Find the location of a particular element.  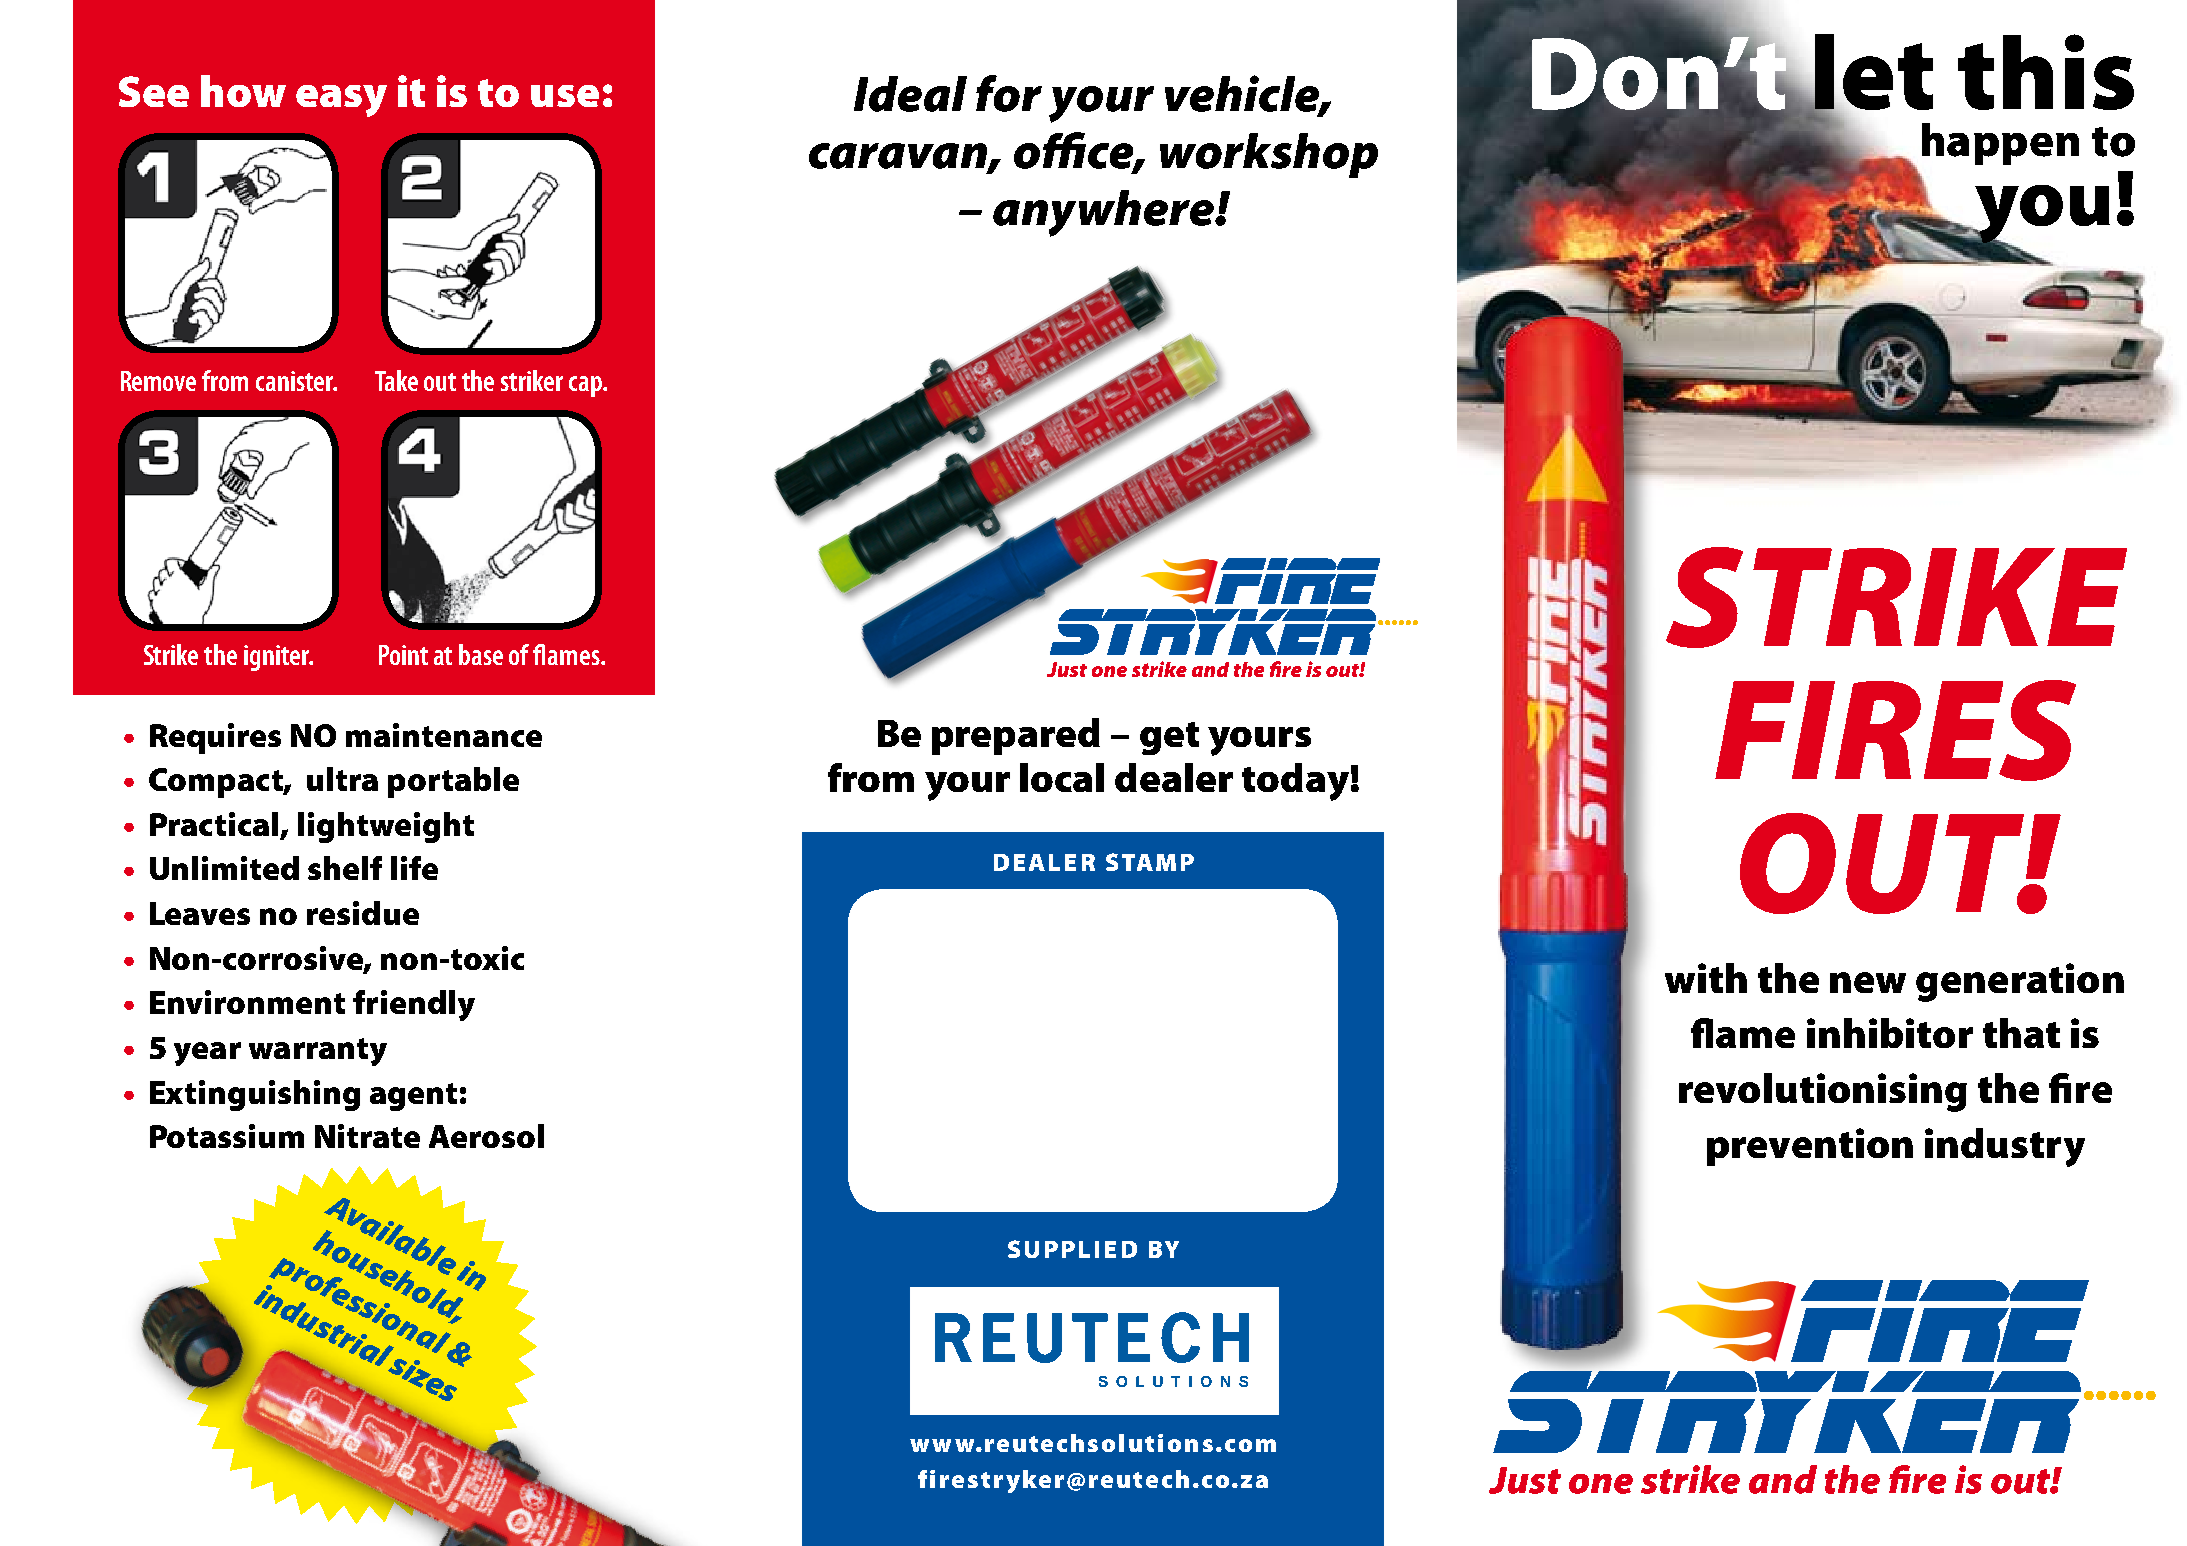

for is located at coordinates (1009, 93).
